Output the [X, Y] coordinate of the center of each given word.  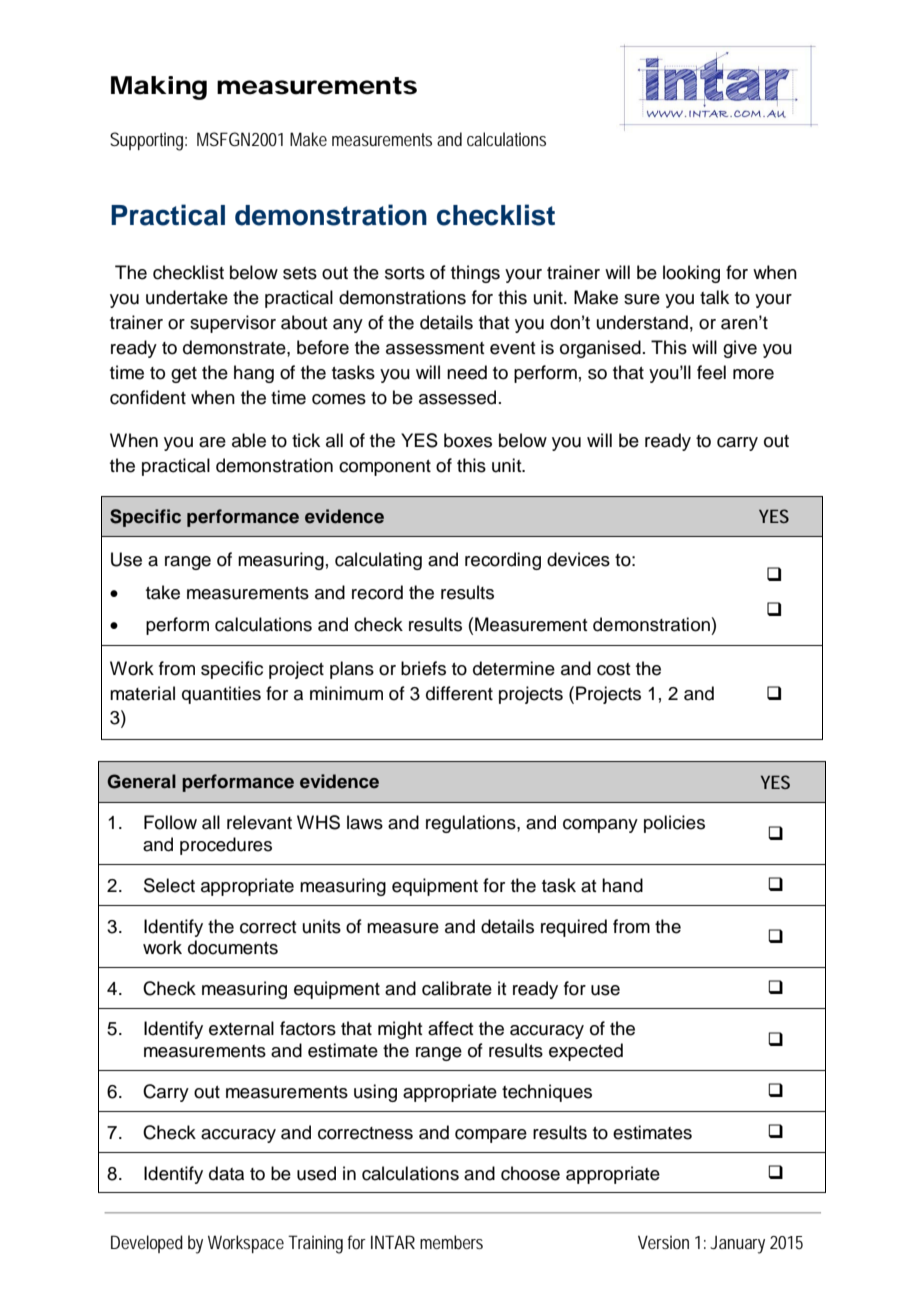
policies [674, 824]
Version [663, 1242]
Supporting [146, 141]
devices [578, 559]
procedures [226, 846]
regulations [472, 824]
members [451, 1242]
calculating [378, 561]
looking [691, 274]
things [475, 274]
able [249, 440]
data [226, 1173]
